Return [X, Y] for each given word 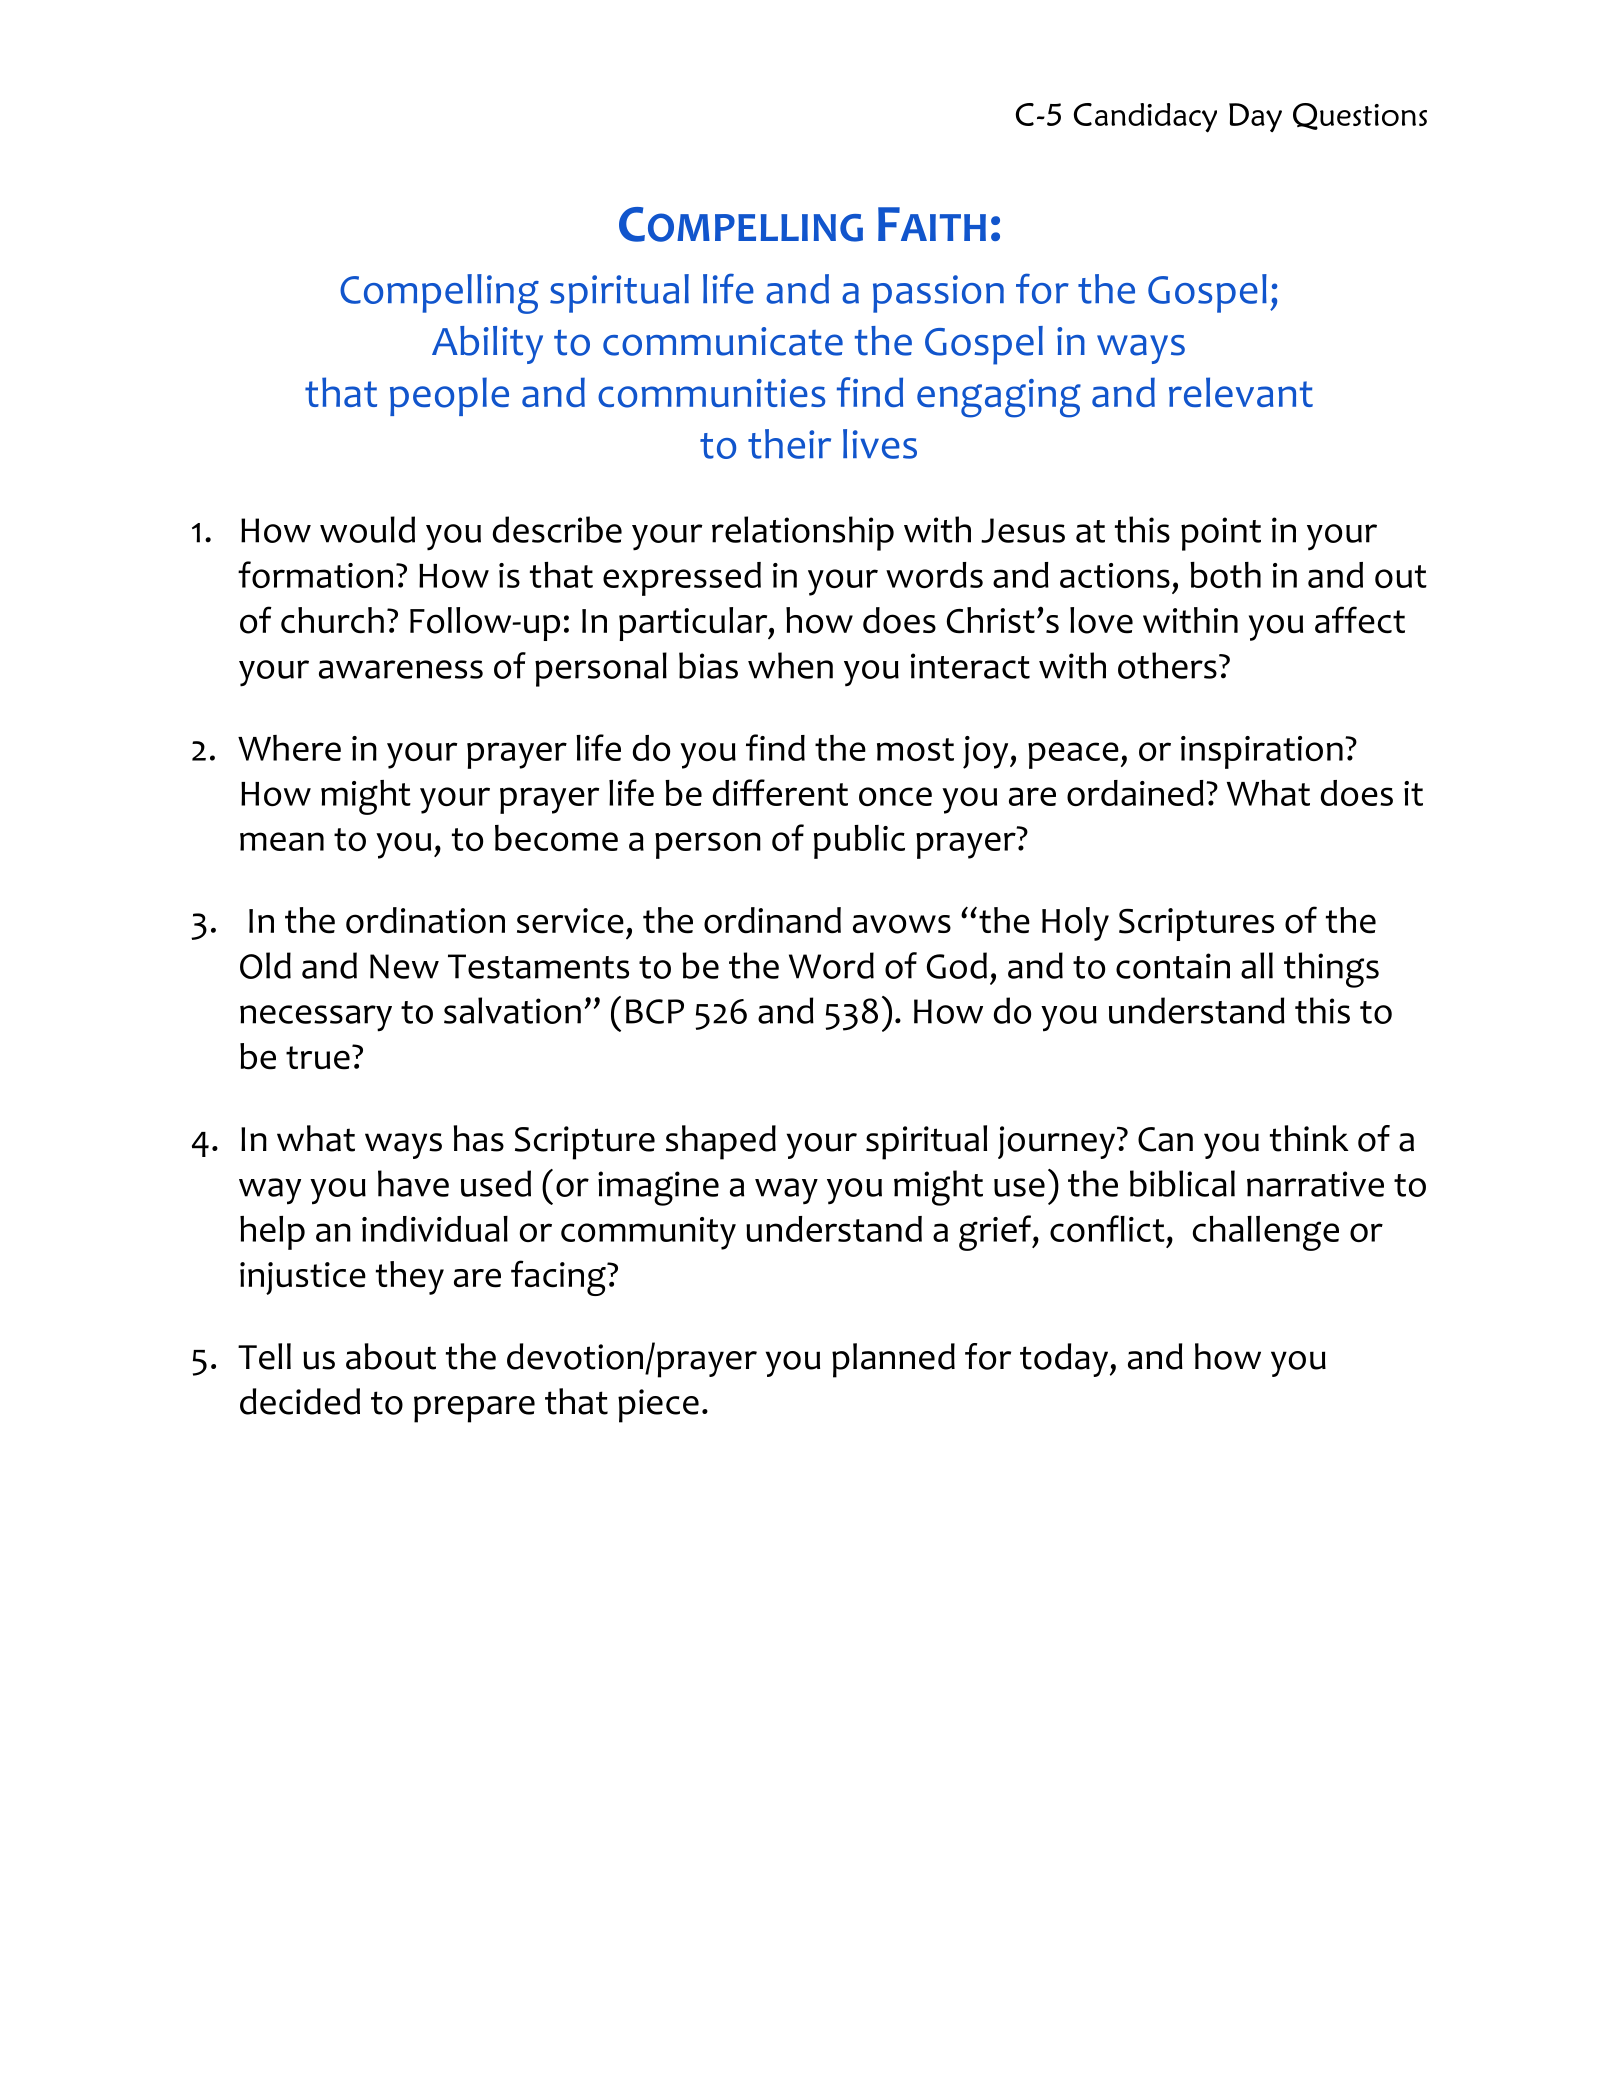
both [1225, 575]
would [367, 529]
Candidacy [1145, 118]
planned [893, 1360]
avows [902, 924]
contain [1173, 966]
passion [938, 294]
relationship [803, 533]
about [391, 1356]
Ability [487, 345]
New [404, 966]
